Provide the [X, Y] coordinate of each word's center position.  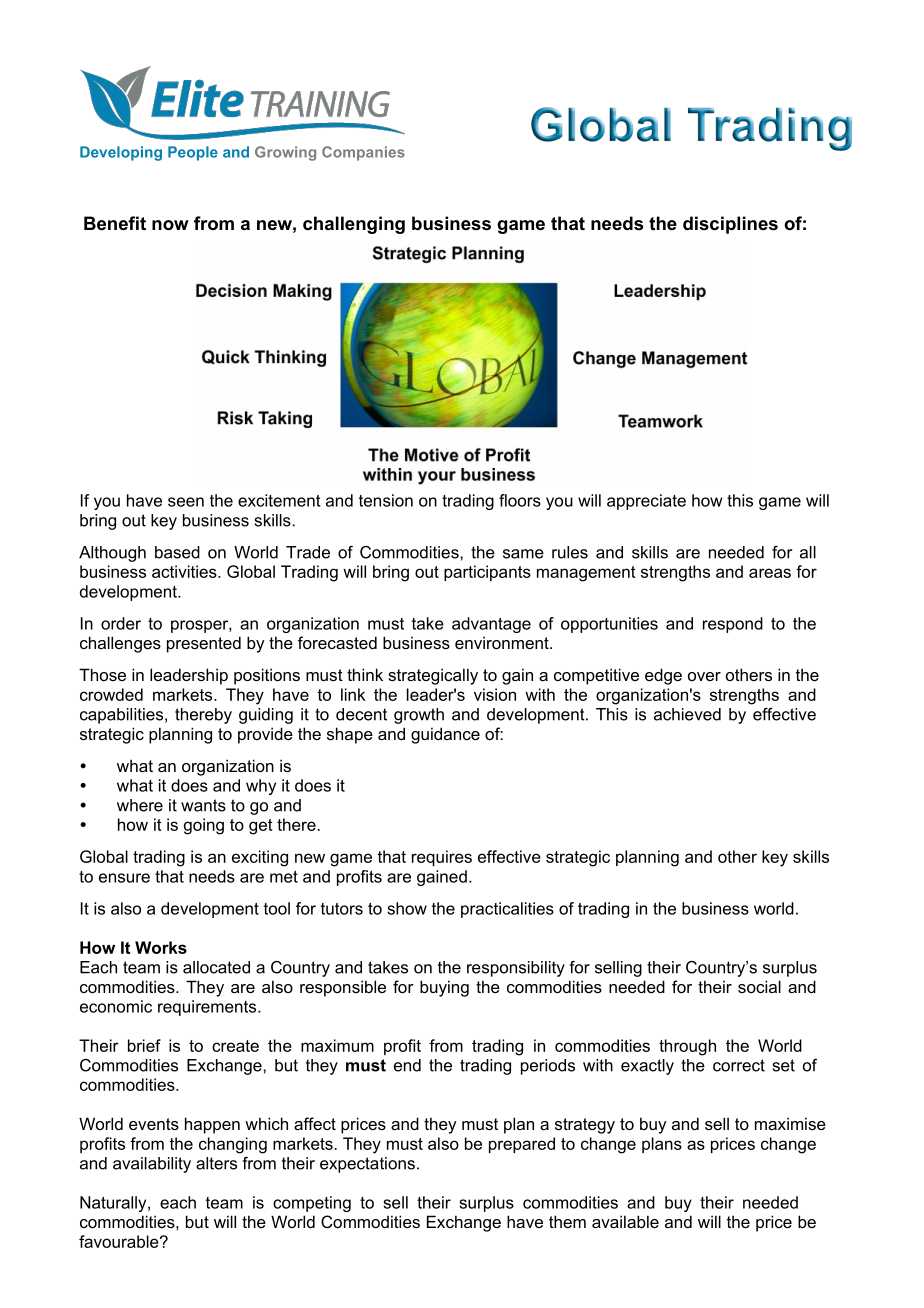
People [193, 153]
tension [386, 500]
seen [186, 502]
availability [152, 1165]
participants [487, 573]
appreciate [646, 502]
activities [185, 571]
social [759, 986]
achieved [687, 714]
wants [203, 805]
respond [733, 625]
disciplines [730, 225]
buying [444, 988]
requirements [208, 1008]
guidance [445, 735]
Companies [363, 153]
